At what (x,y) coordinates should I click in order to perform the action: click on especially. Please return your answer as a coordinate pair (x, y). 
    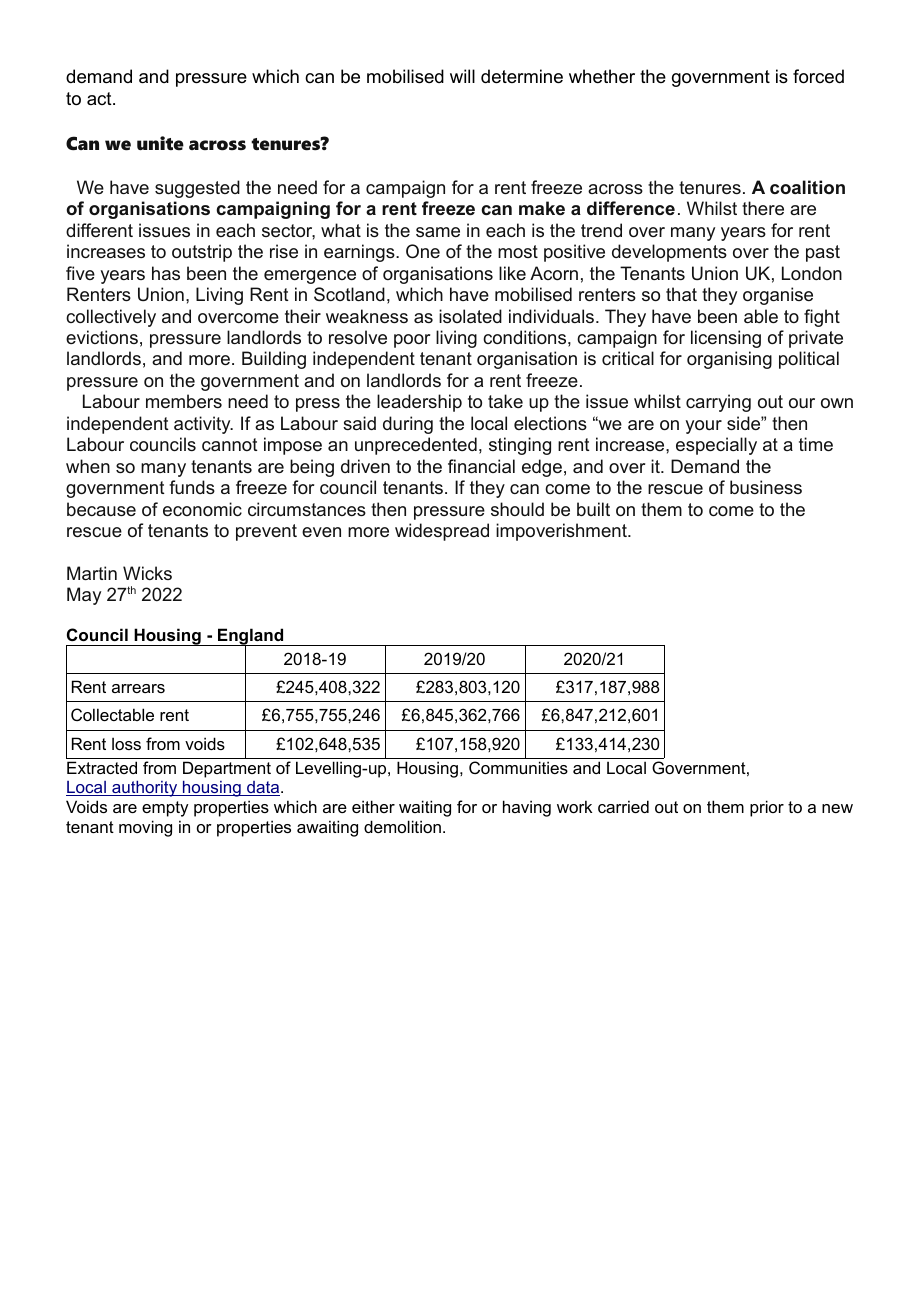
    Looking at the image, I should click on (716, 446).
